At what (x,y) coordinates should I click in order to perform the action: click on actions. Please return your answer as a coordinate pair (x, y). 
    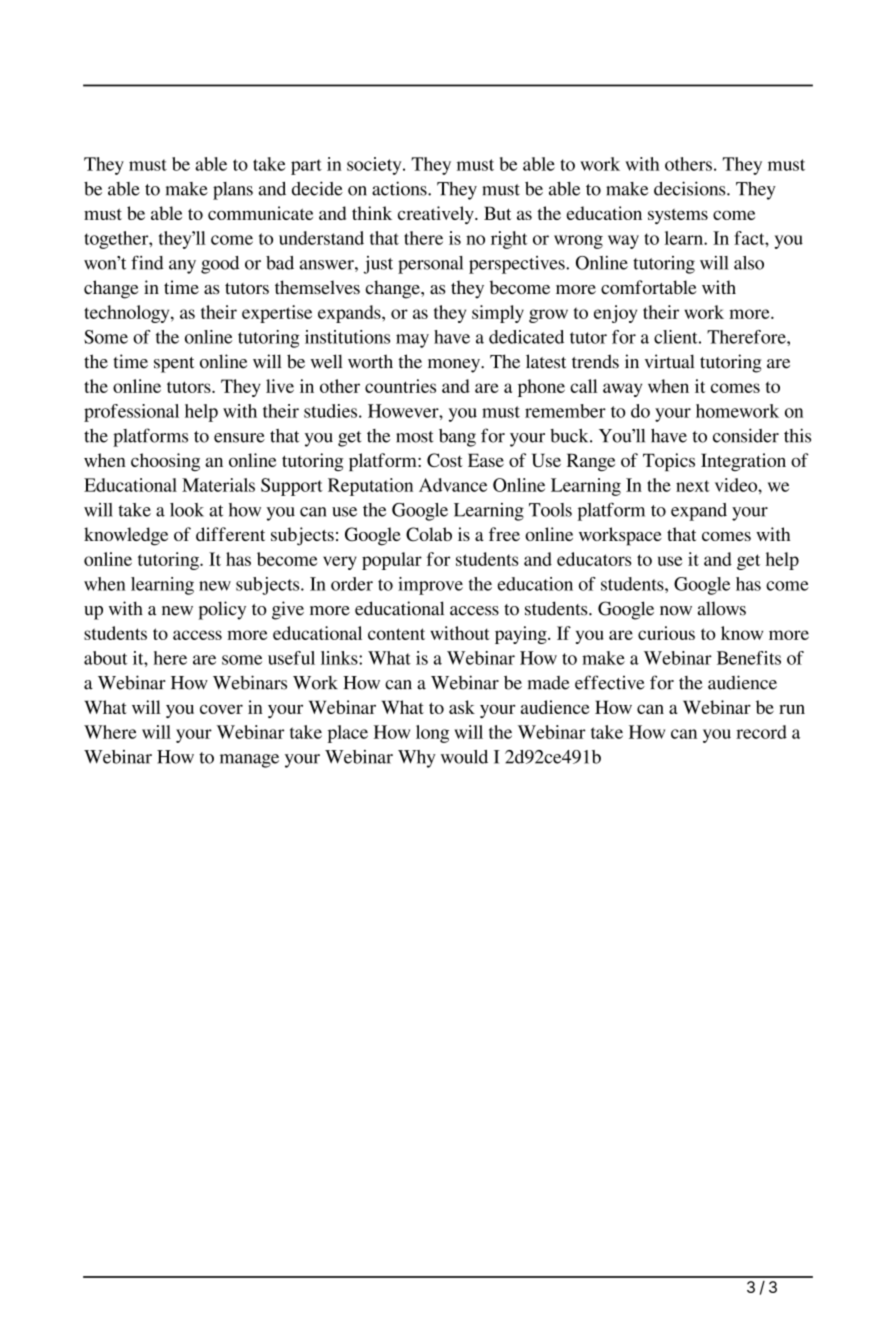
    Looking at the image, I should click on (400, 188).
